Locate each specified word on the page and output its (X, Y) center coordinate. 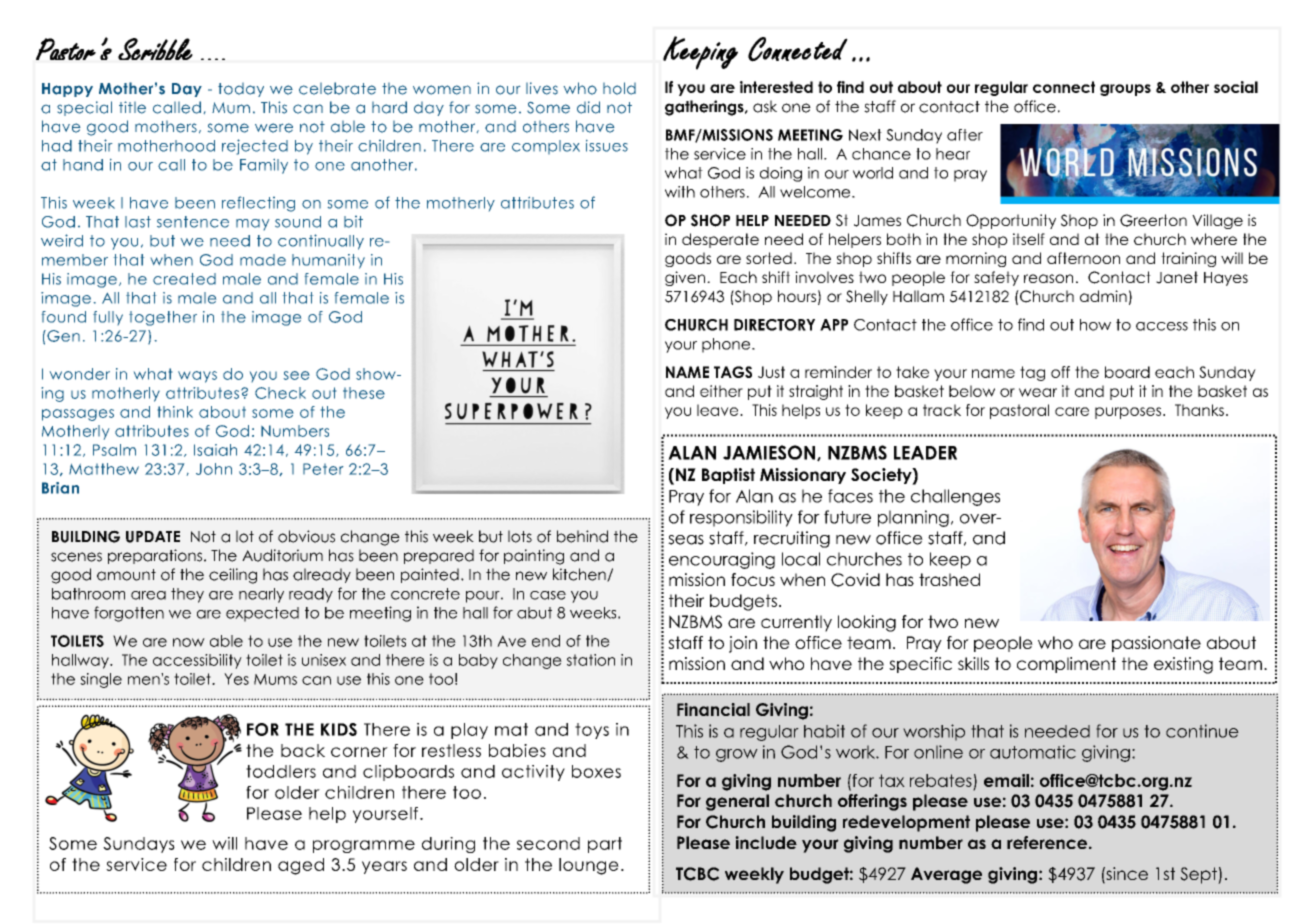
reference (1047, 842)
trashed (949, 579)
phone (727, 345)
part (605, 845)
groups (1125, 90)
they (187, 595)
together (163, 318)
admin (1103, 296)
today (241, 90)
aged (301, 866)
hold (619, 88)
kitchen (580, 575)
